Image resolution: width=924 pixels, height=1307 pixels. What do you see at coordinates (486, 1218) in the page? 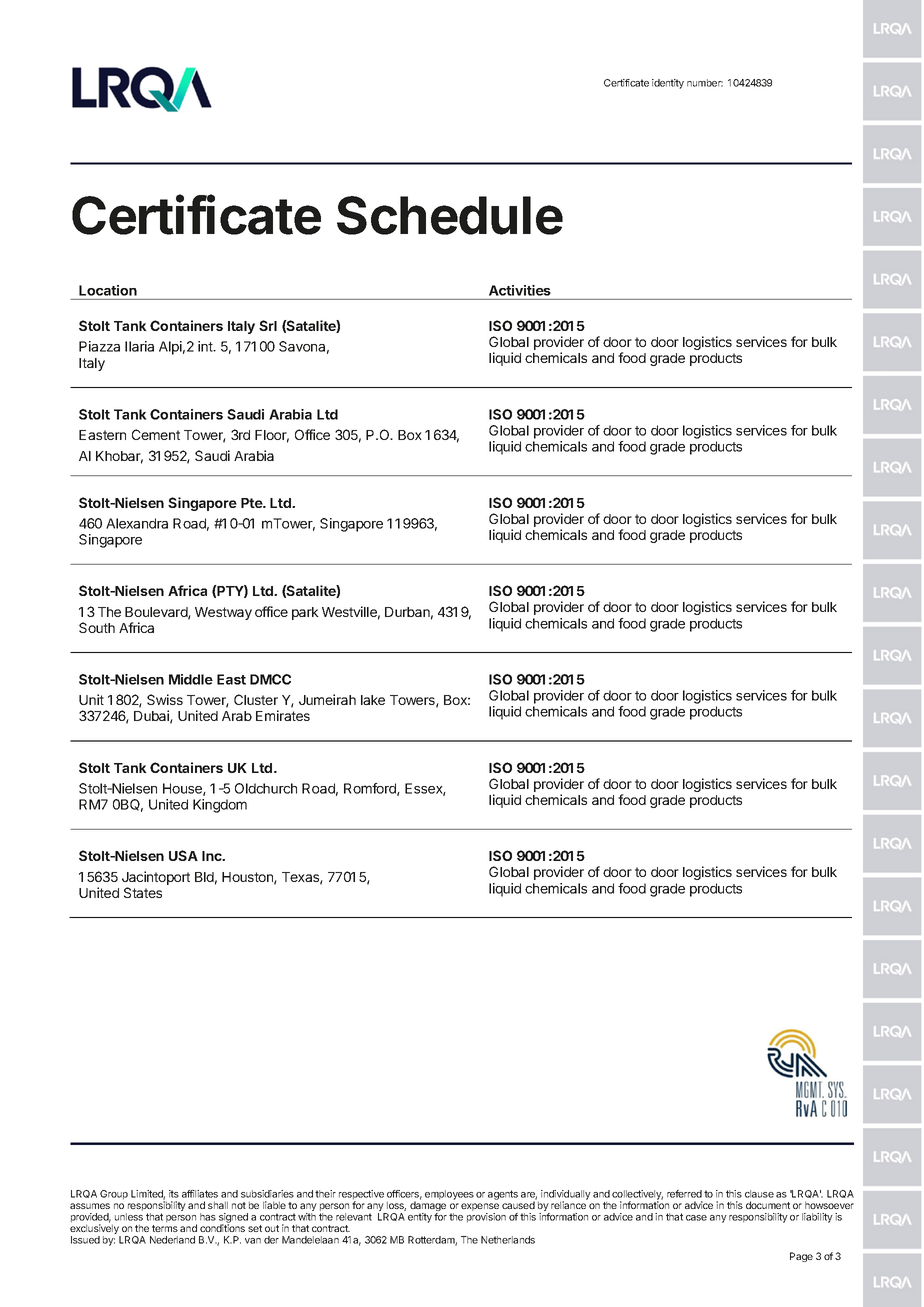
I see `provision` at bounding box center [486, 1218].
